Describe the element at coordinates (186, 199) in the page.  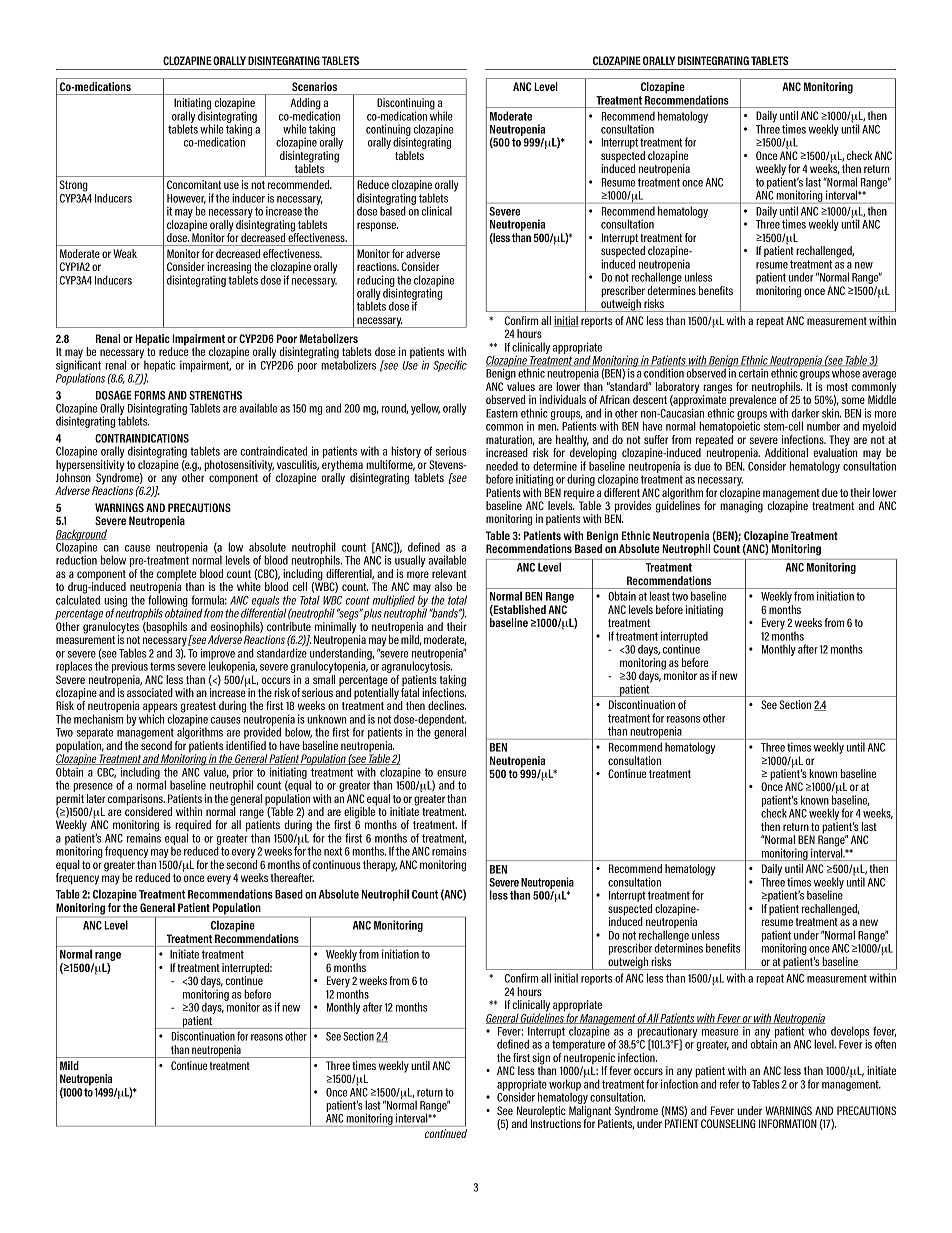
I see `However` at that location.
